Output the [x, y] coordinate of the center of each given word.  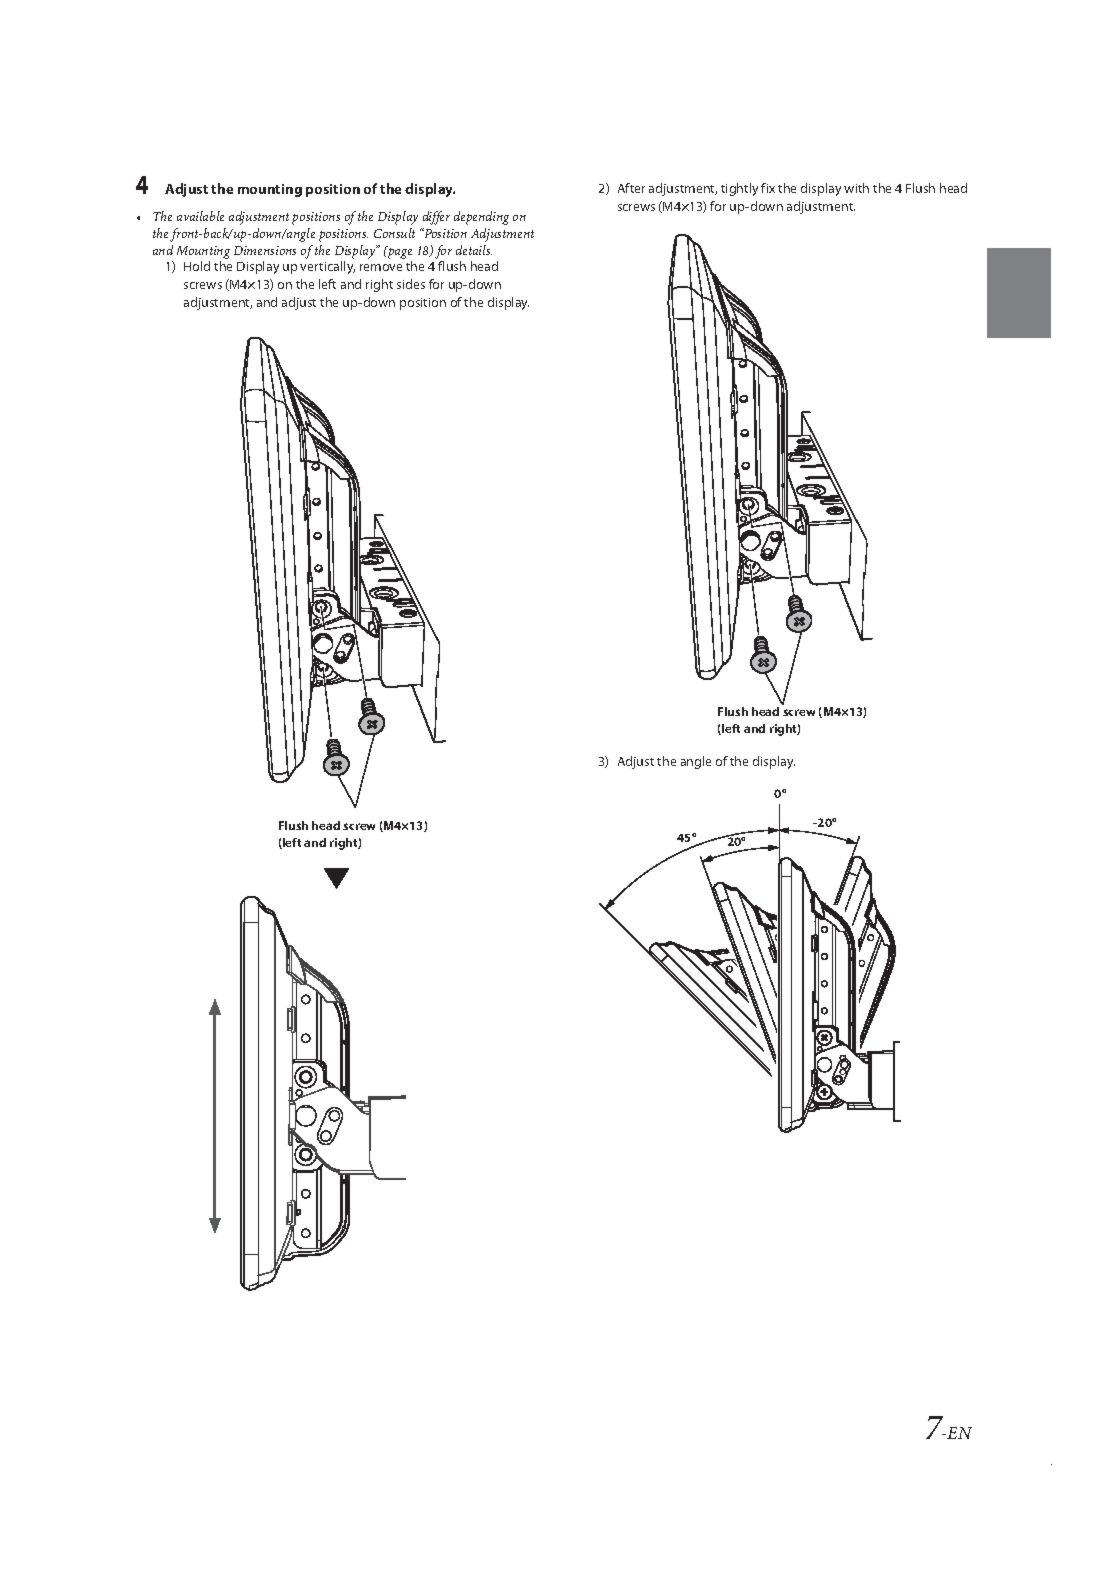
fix [768, 188]
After [631, 188]
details [474, 250]
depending [481, 218]
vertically [327, 267]
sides [411, 284]
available [200, 216]
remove [381, 267]
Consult [394, 233]
